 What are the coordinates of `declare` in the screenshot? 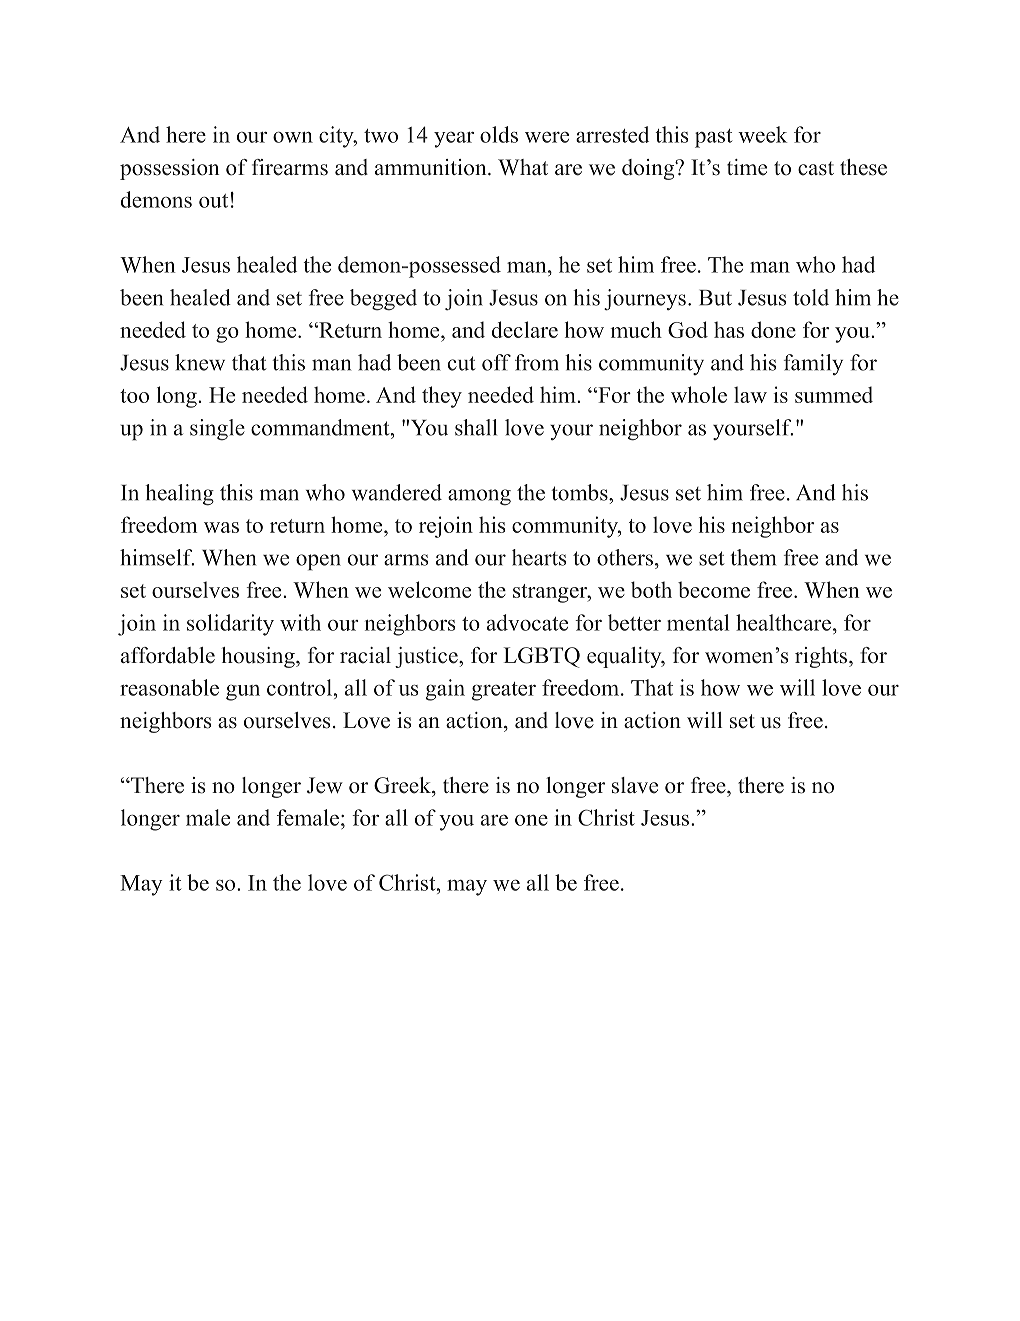 It's located at (525, 329).
